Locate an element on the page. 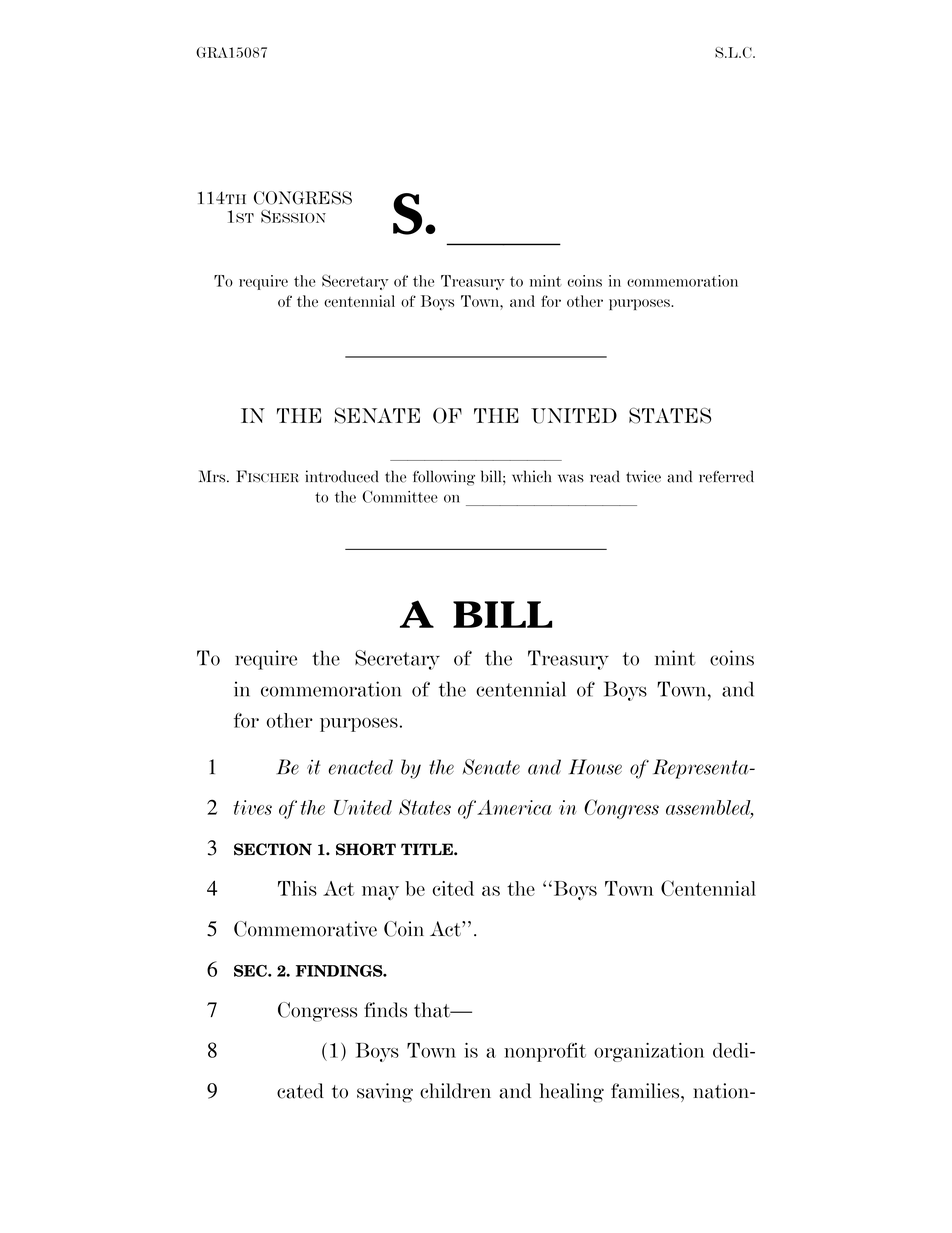  twice is located at coordinates (643, 476).
